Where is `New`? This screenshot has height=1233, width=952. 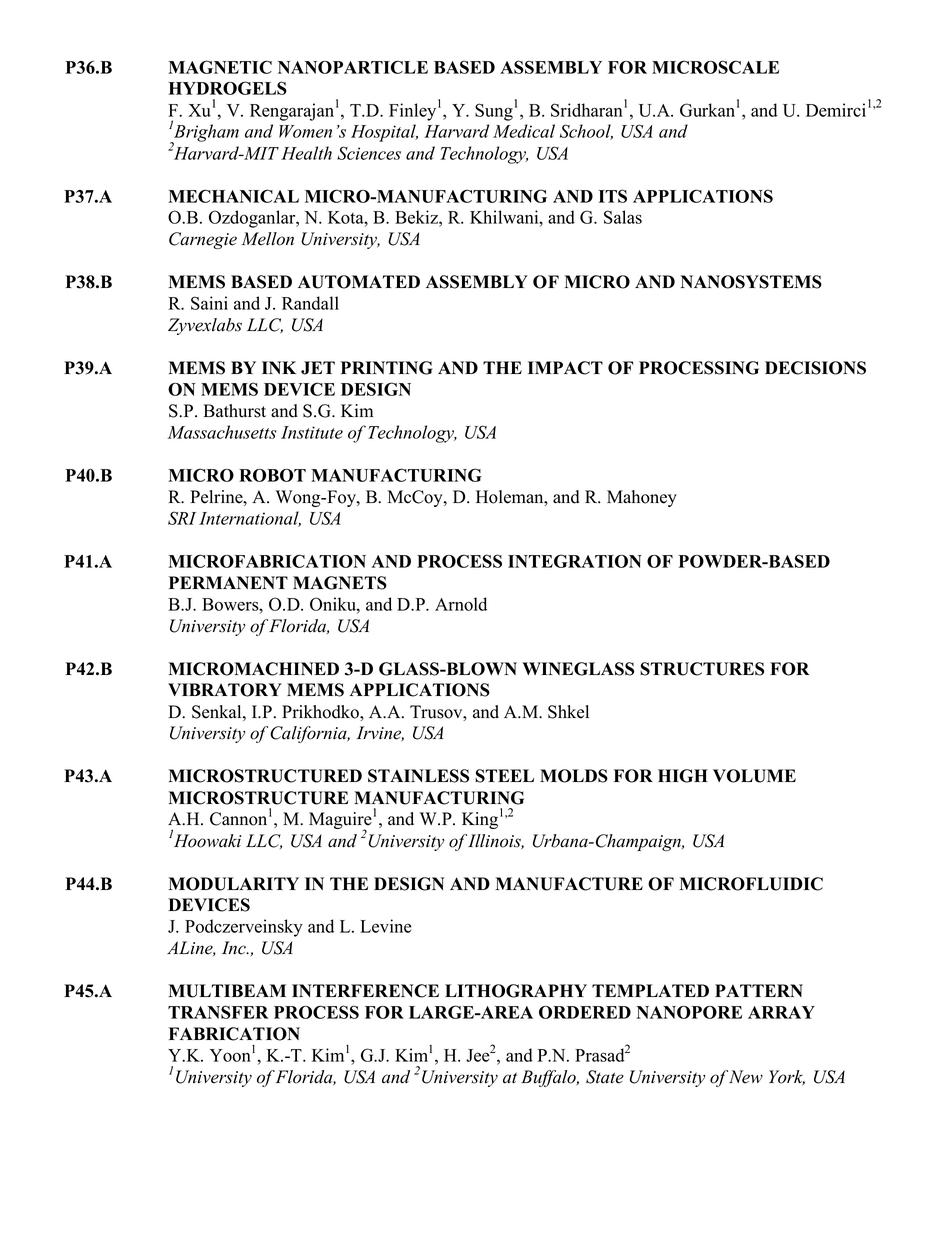 New is located at coordinates (746, 1077).
